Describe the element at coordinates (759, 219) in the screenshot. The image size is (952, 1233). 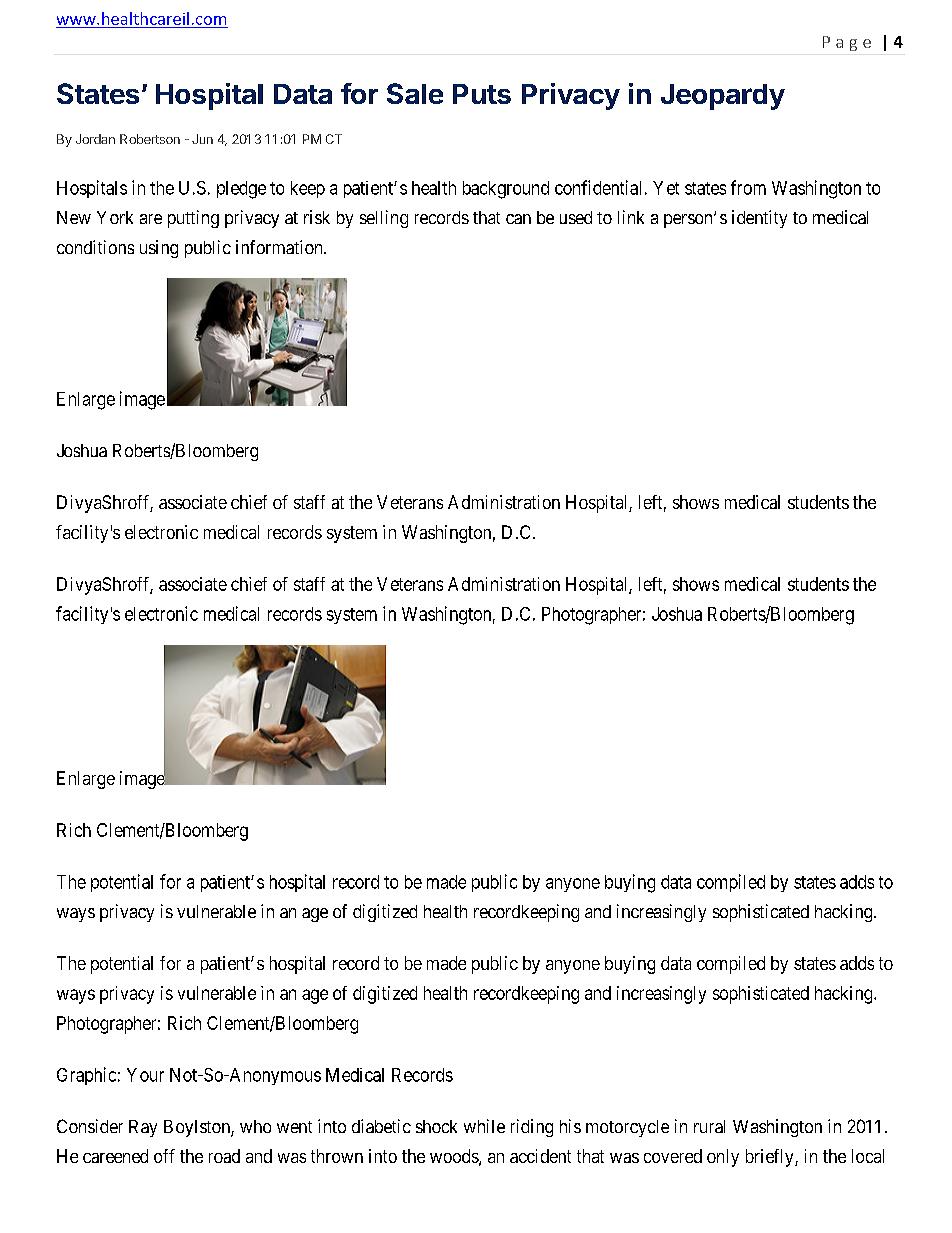
I see `identity` at that location.
